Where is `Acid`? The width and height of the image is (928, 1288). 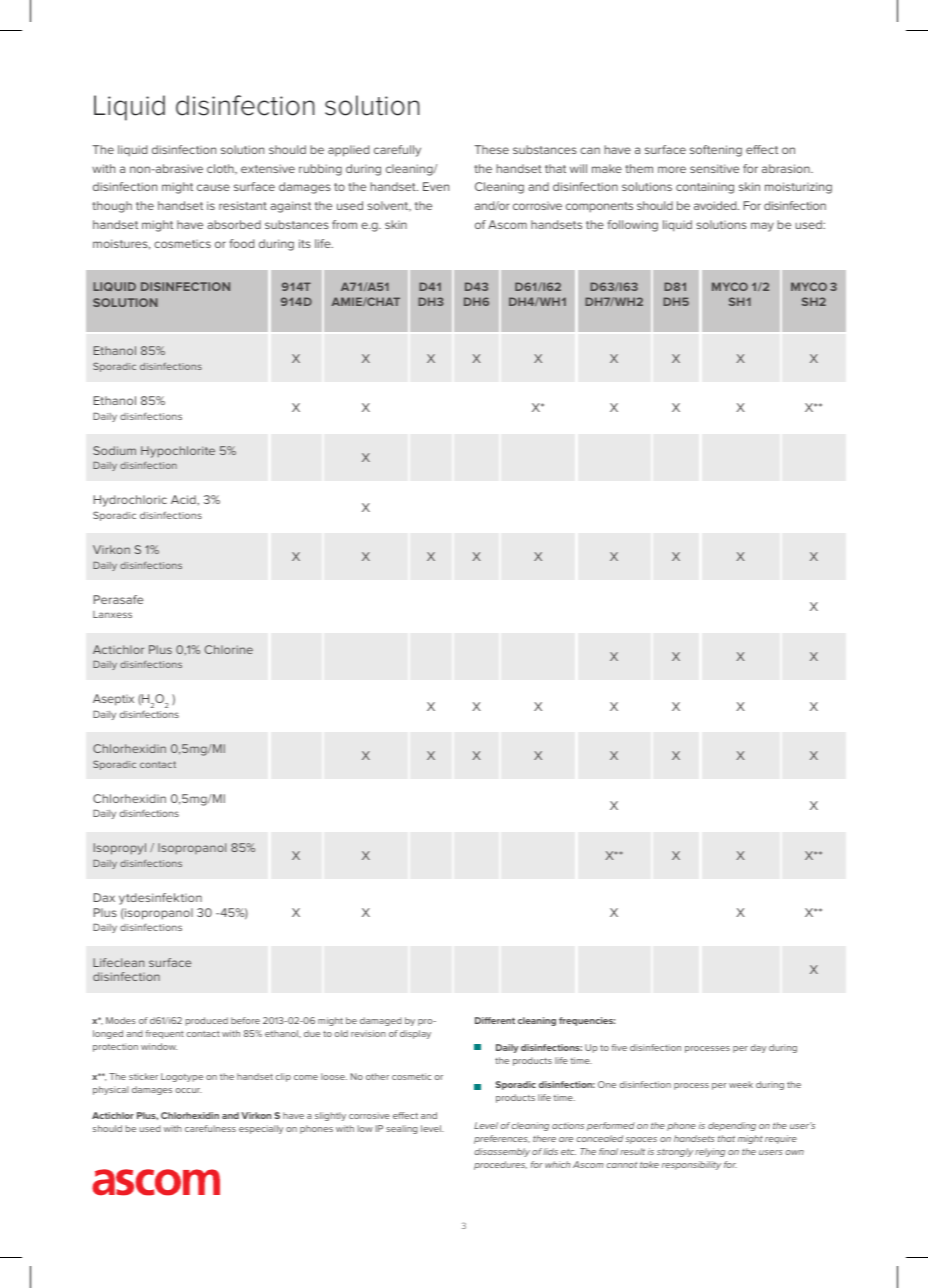 Acid is located at coordinates (184, 499).
